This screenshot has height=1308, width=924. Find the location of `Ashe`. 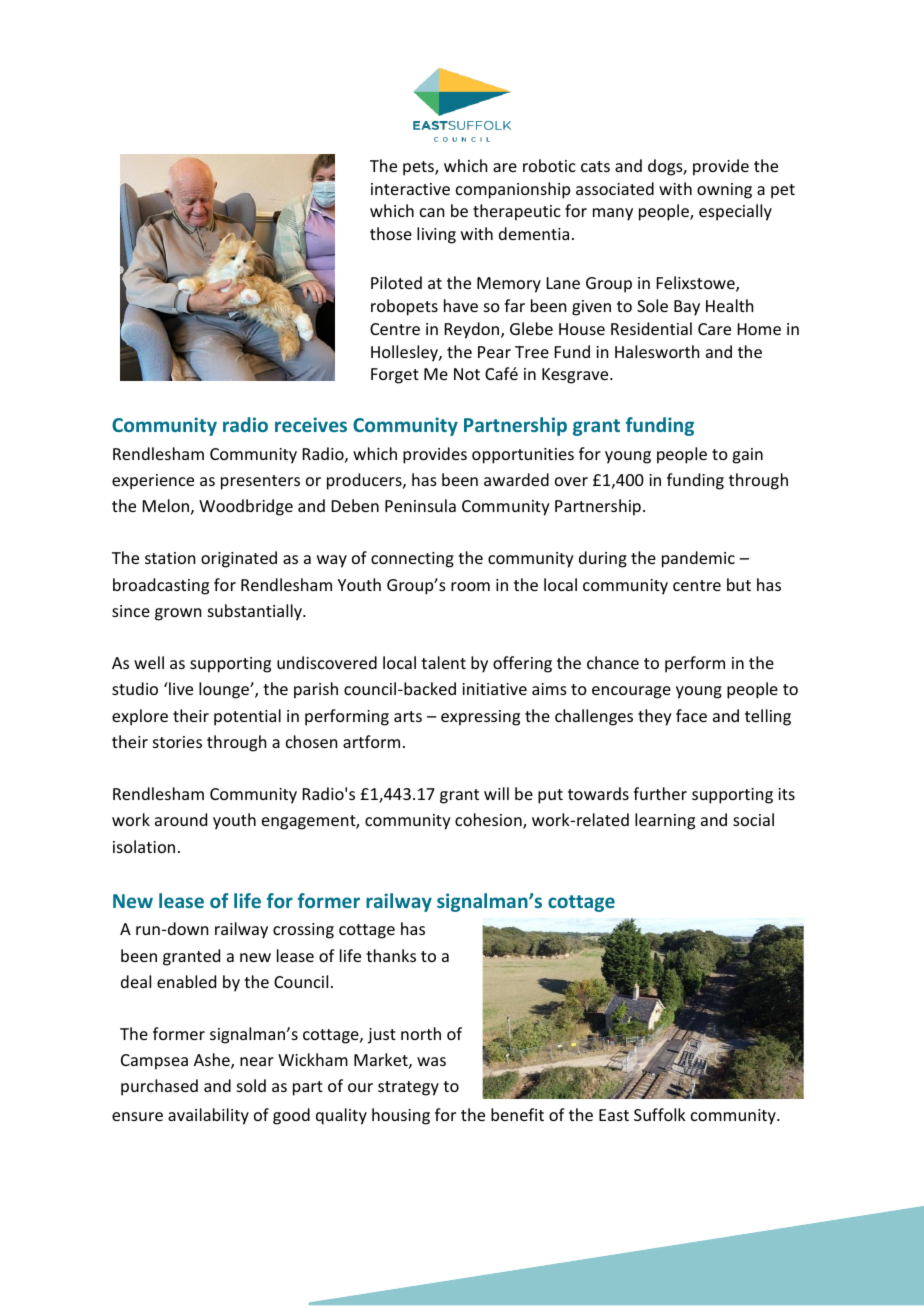

Ashe is located at coordinates (213, 1061).
